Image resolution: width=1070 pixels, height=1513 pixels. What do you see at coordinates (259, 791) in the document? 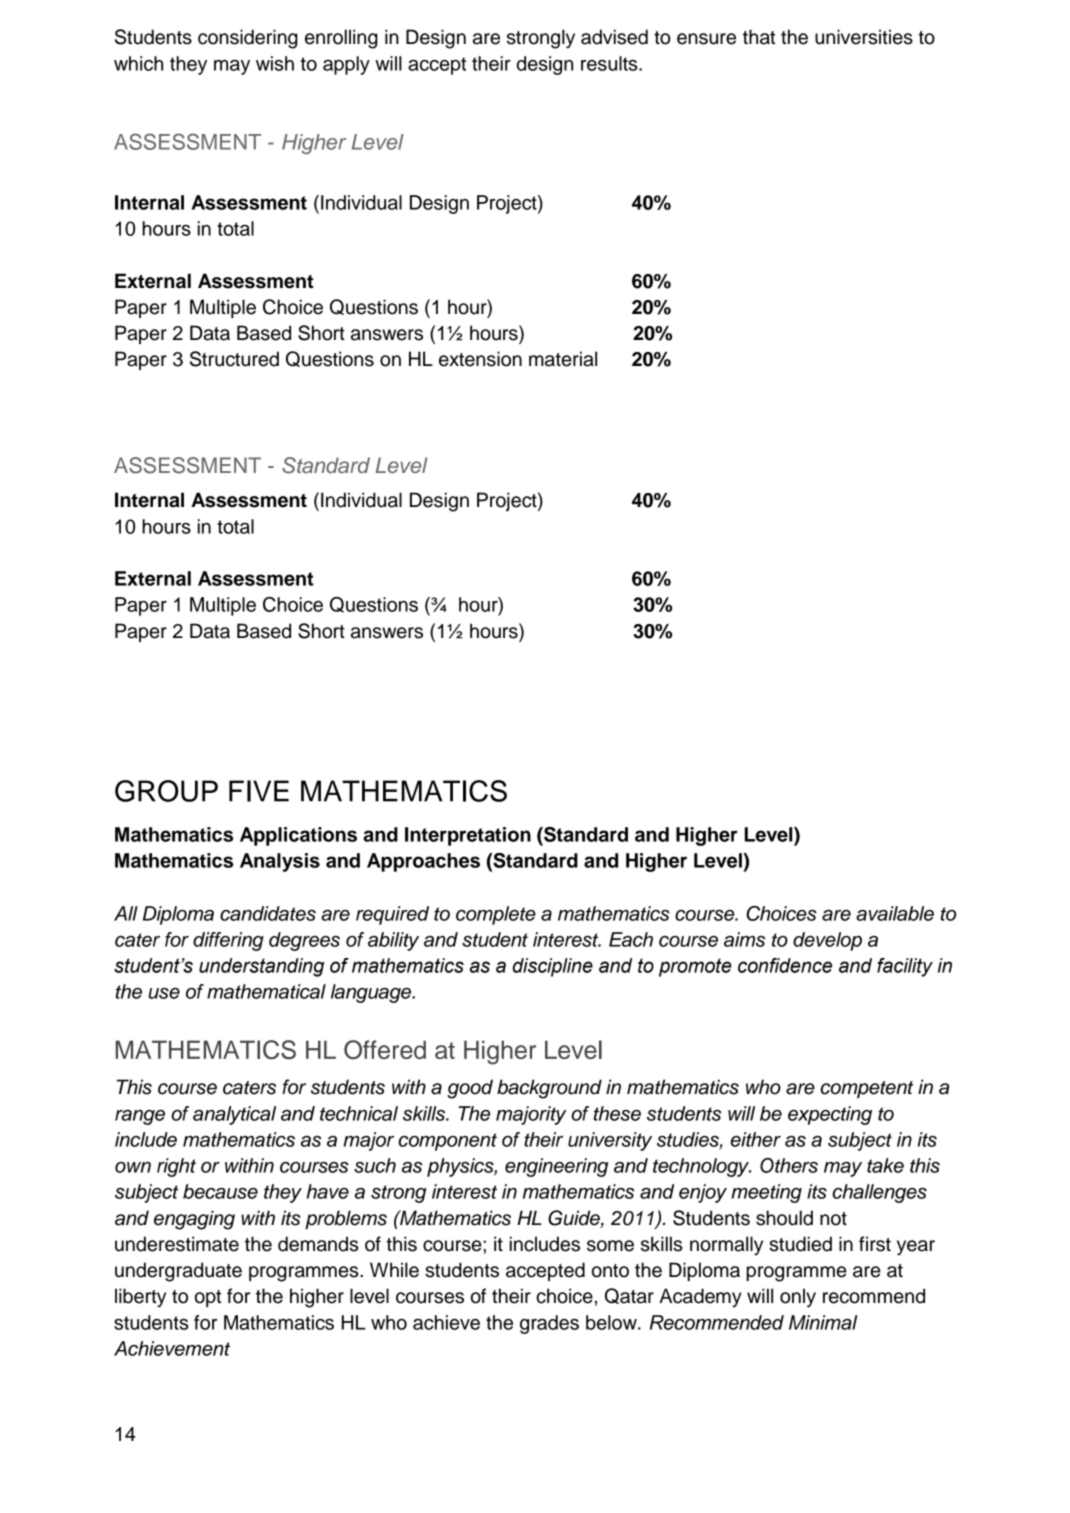
I see `FIVE` at bounding box center [259, 791].
